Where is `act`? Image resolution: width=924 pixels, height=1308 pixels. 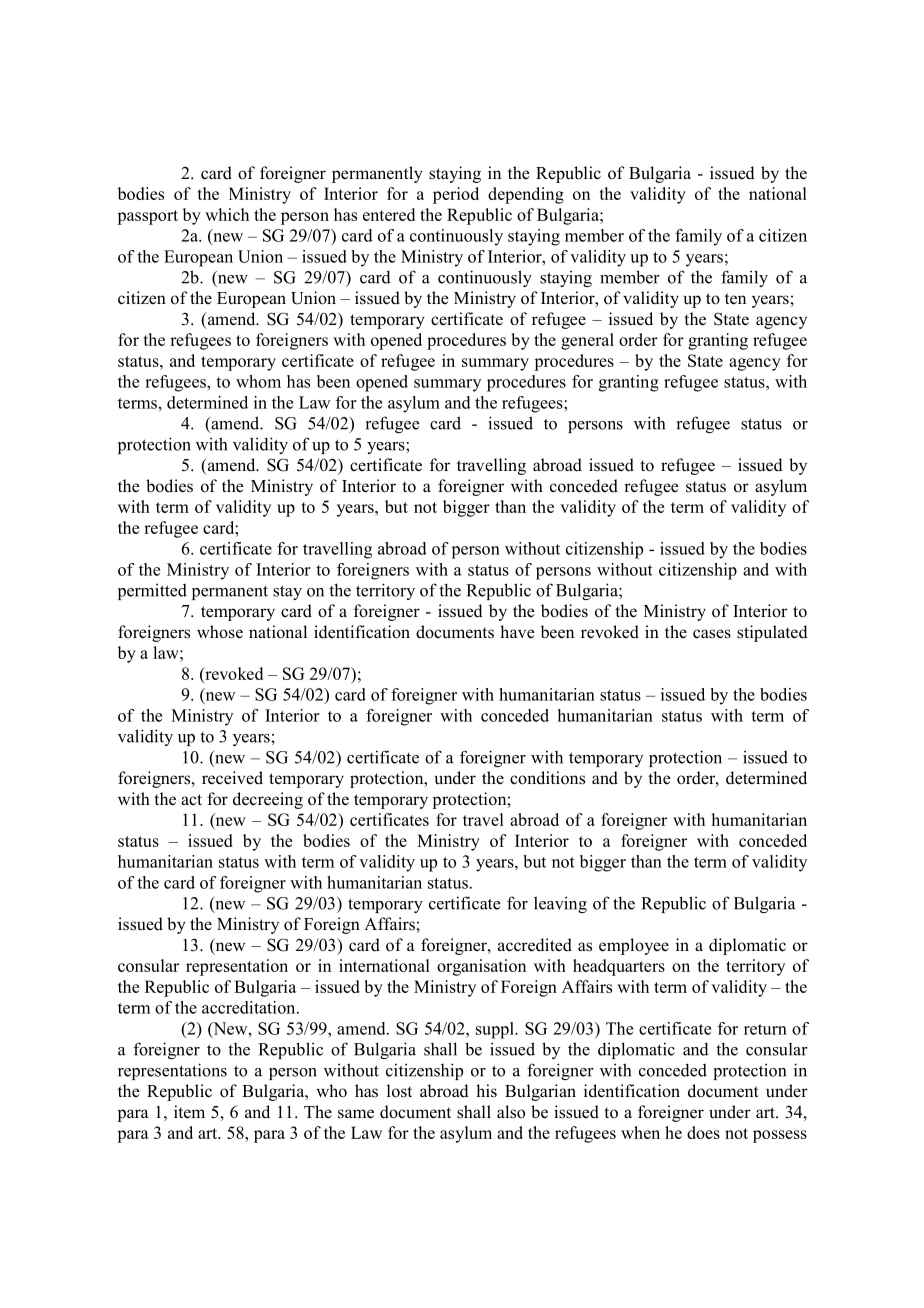 act is located at coordinates (191, 799).
